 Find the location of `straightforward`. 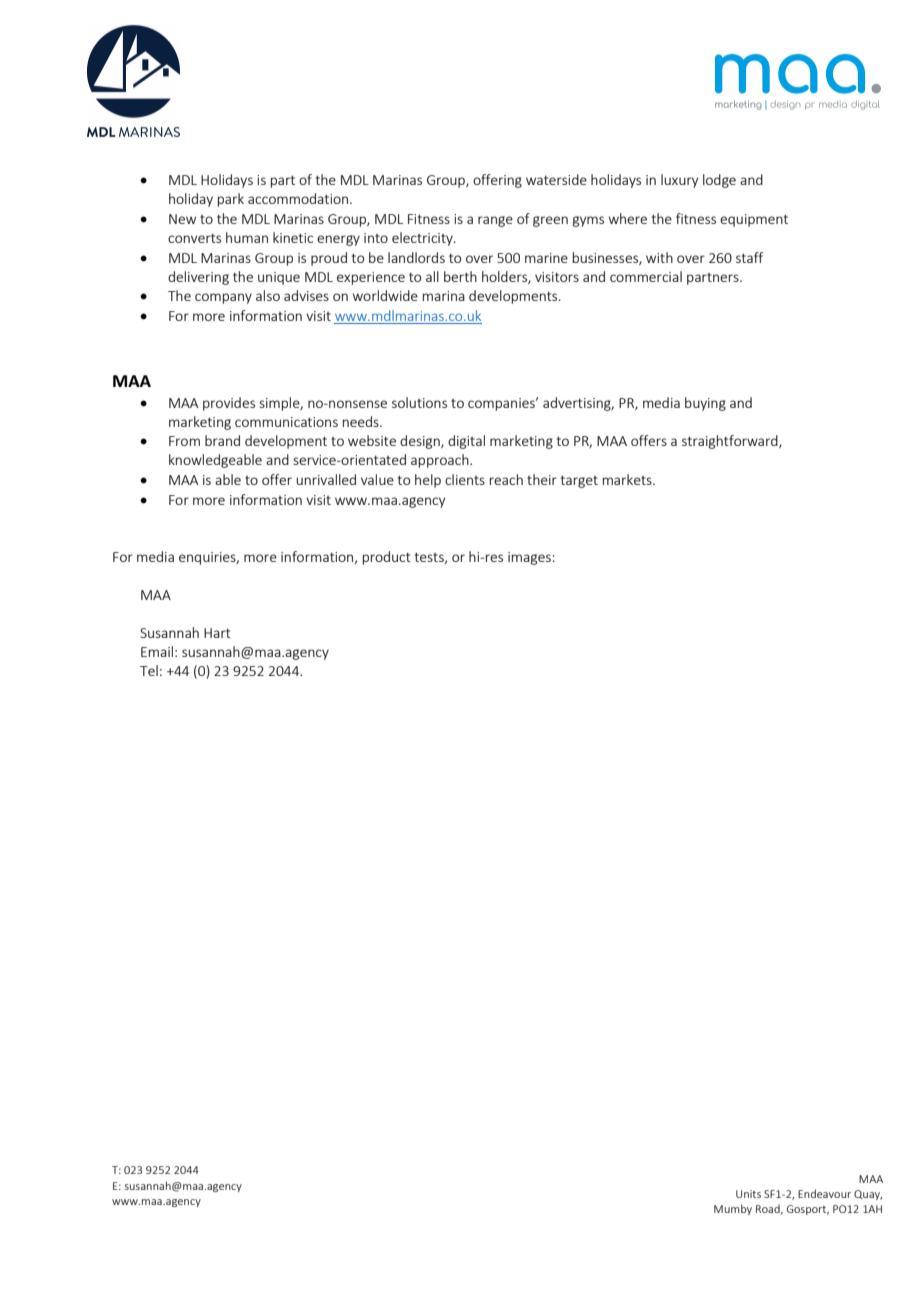

straightforward is located at coordinates (731, 442).
